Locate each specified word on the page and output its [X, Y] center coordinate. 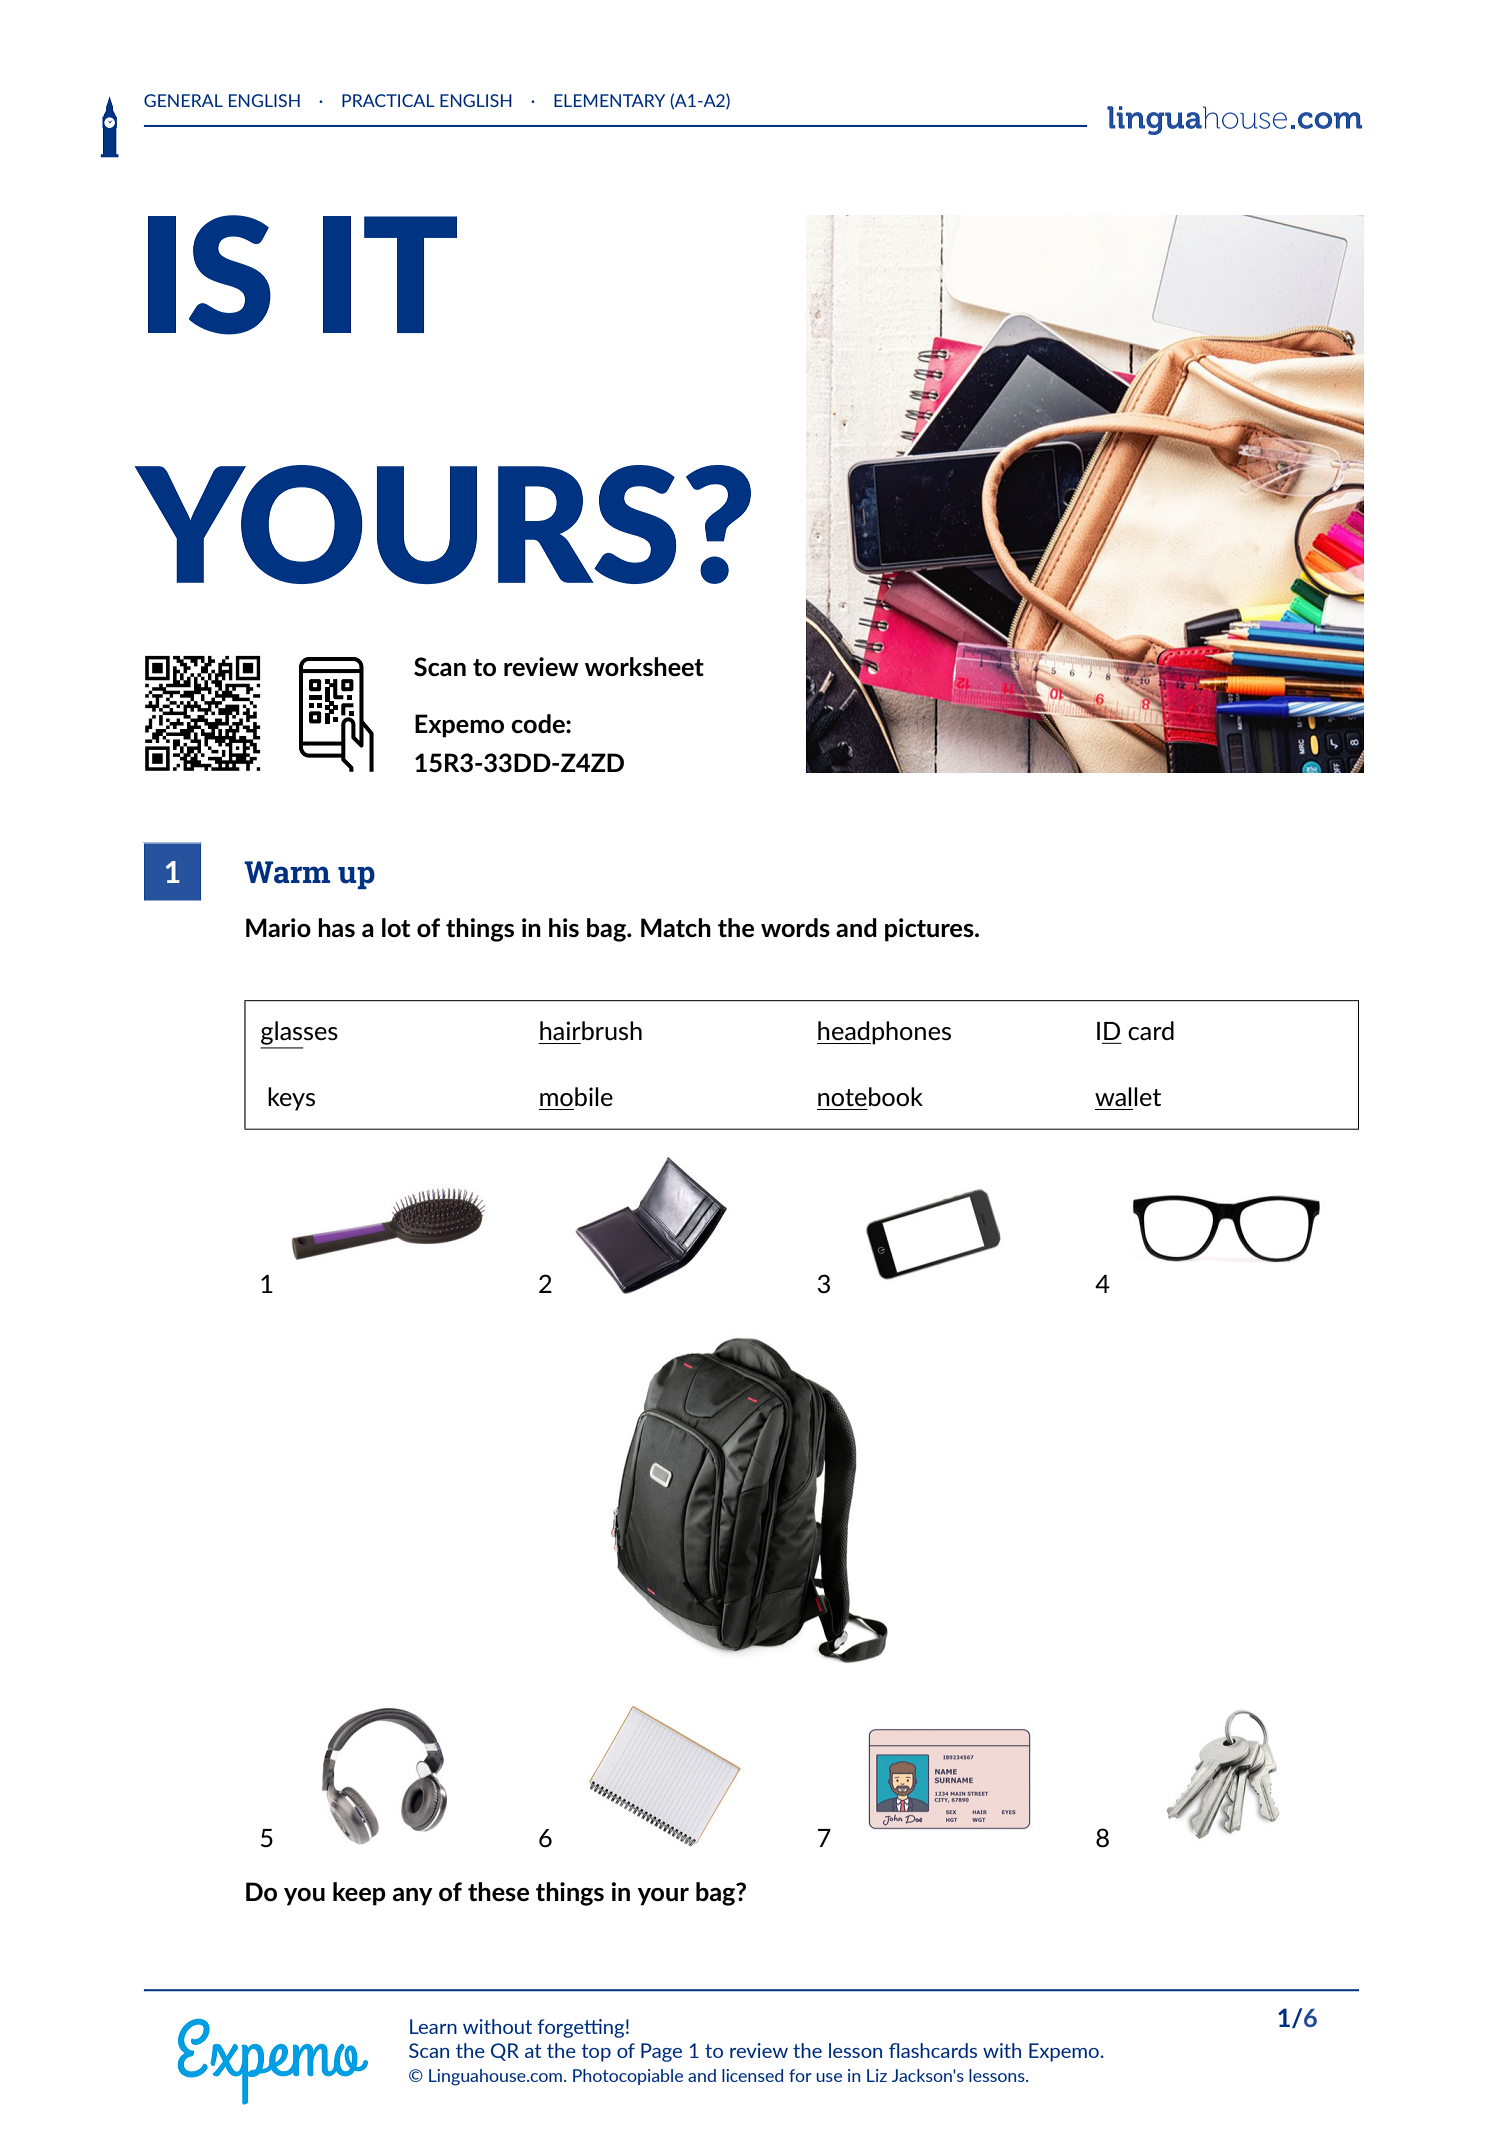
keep [359, 1894]
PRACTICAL [388, 100]
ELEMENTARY [609, 100]
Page [661, 2052]
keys [291, 1099]
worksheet [644, 667]
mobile [576, 1096]
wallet [1128, 1096]
